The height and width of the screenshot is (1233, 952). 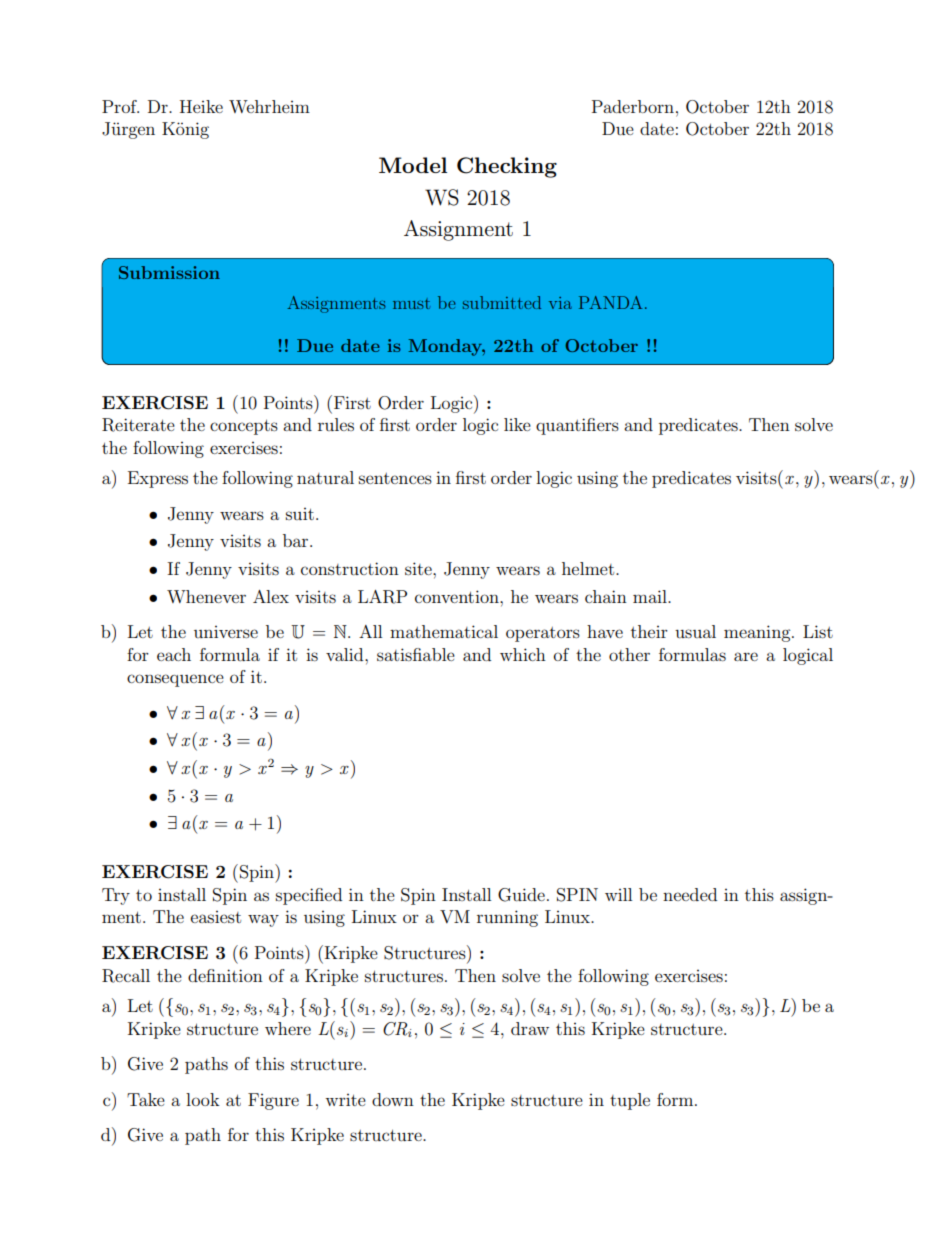 I want to click on Whenever, so click(x=206, y=596).
